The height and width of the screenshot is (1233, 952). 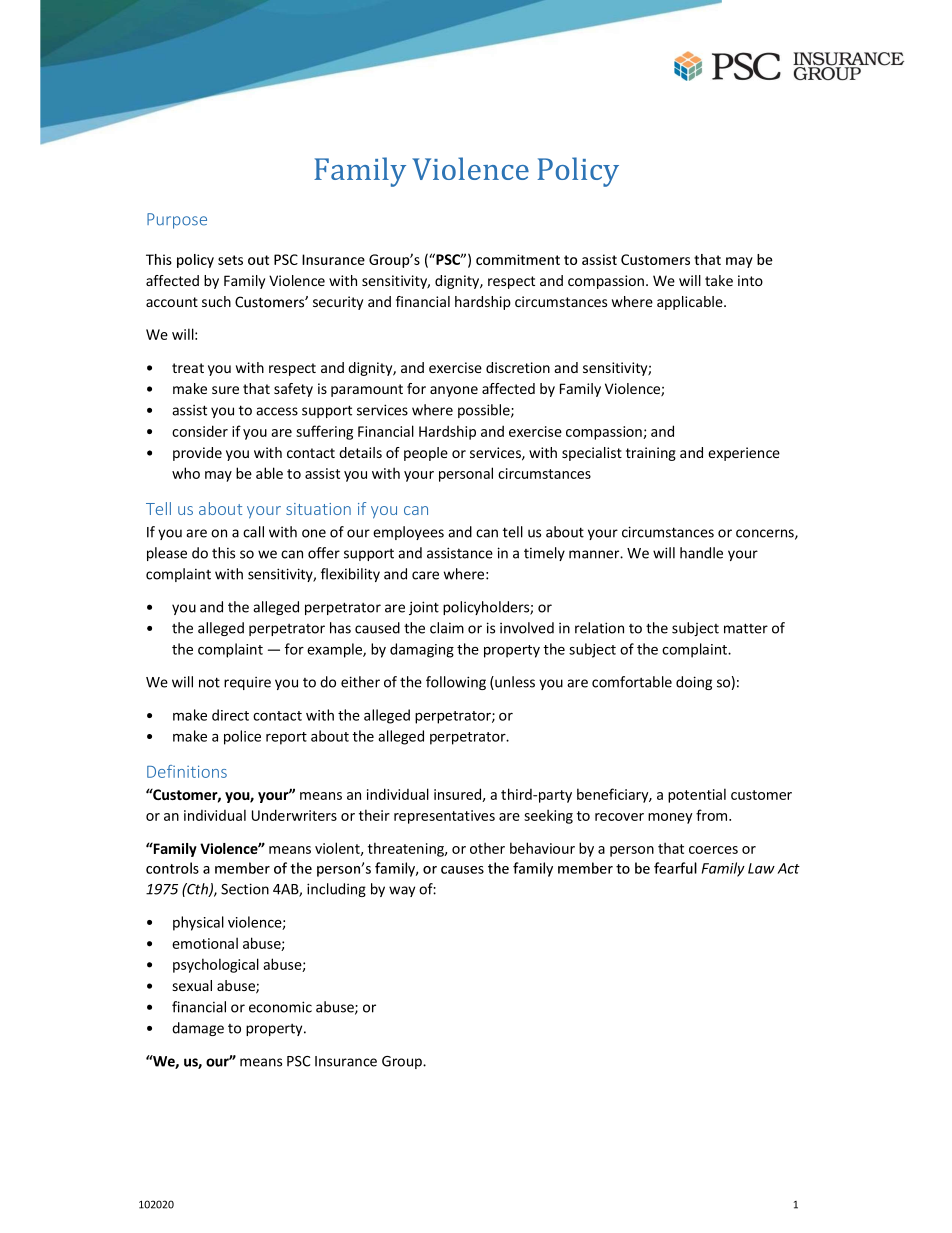 I want to click on take, so click(x=719, y=280).
